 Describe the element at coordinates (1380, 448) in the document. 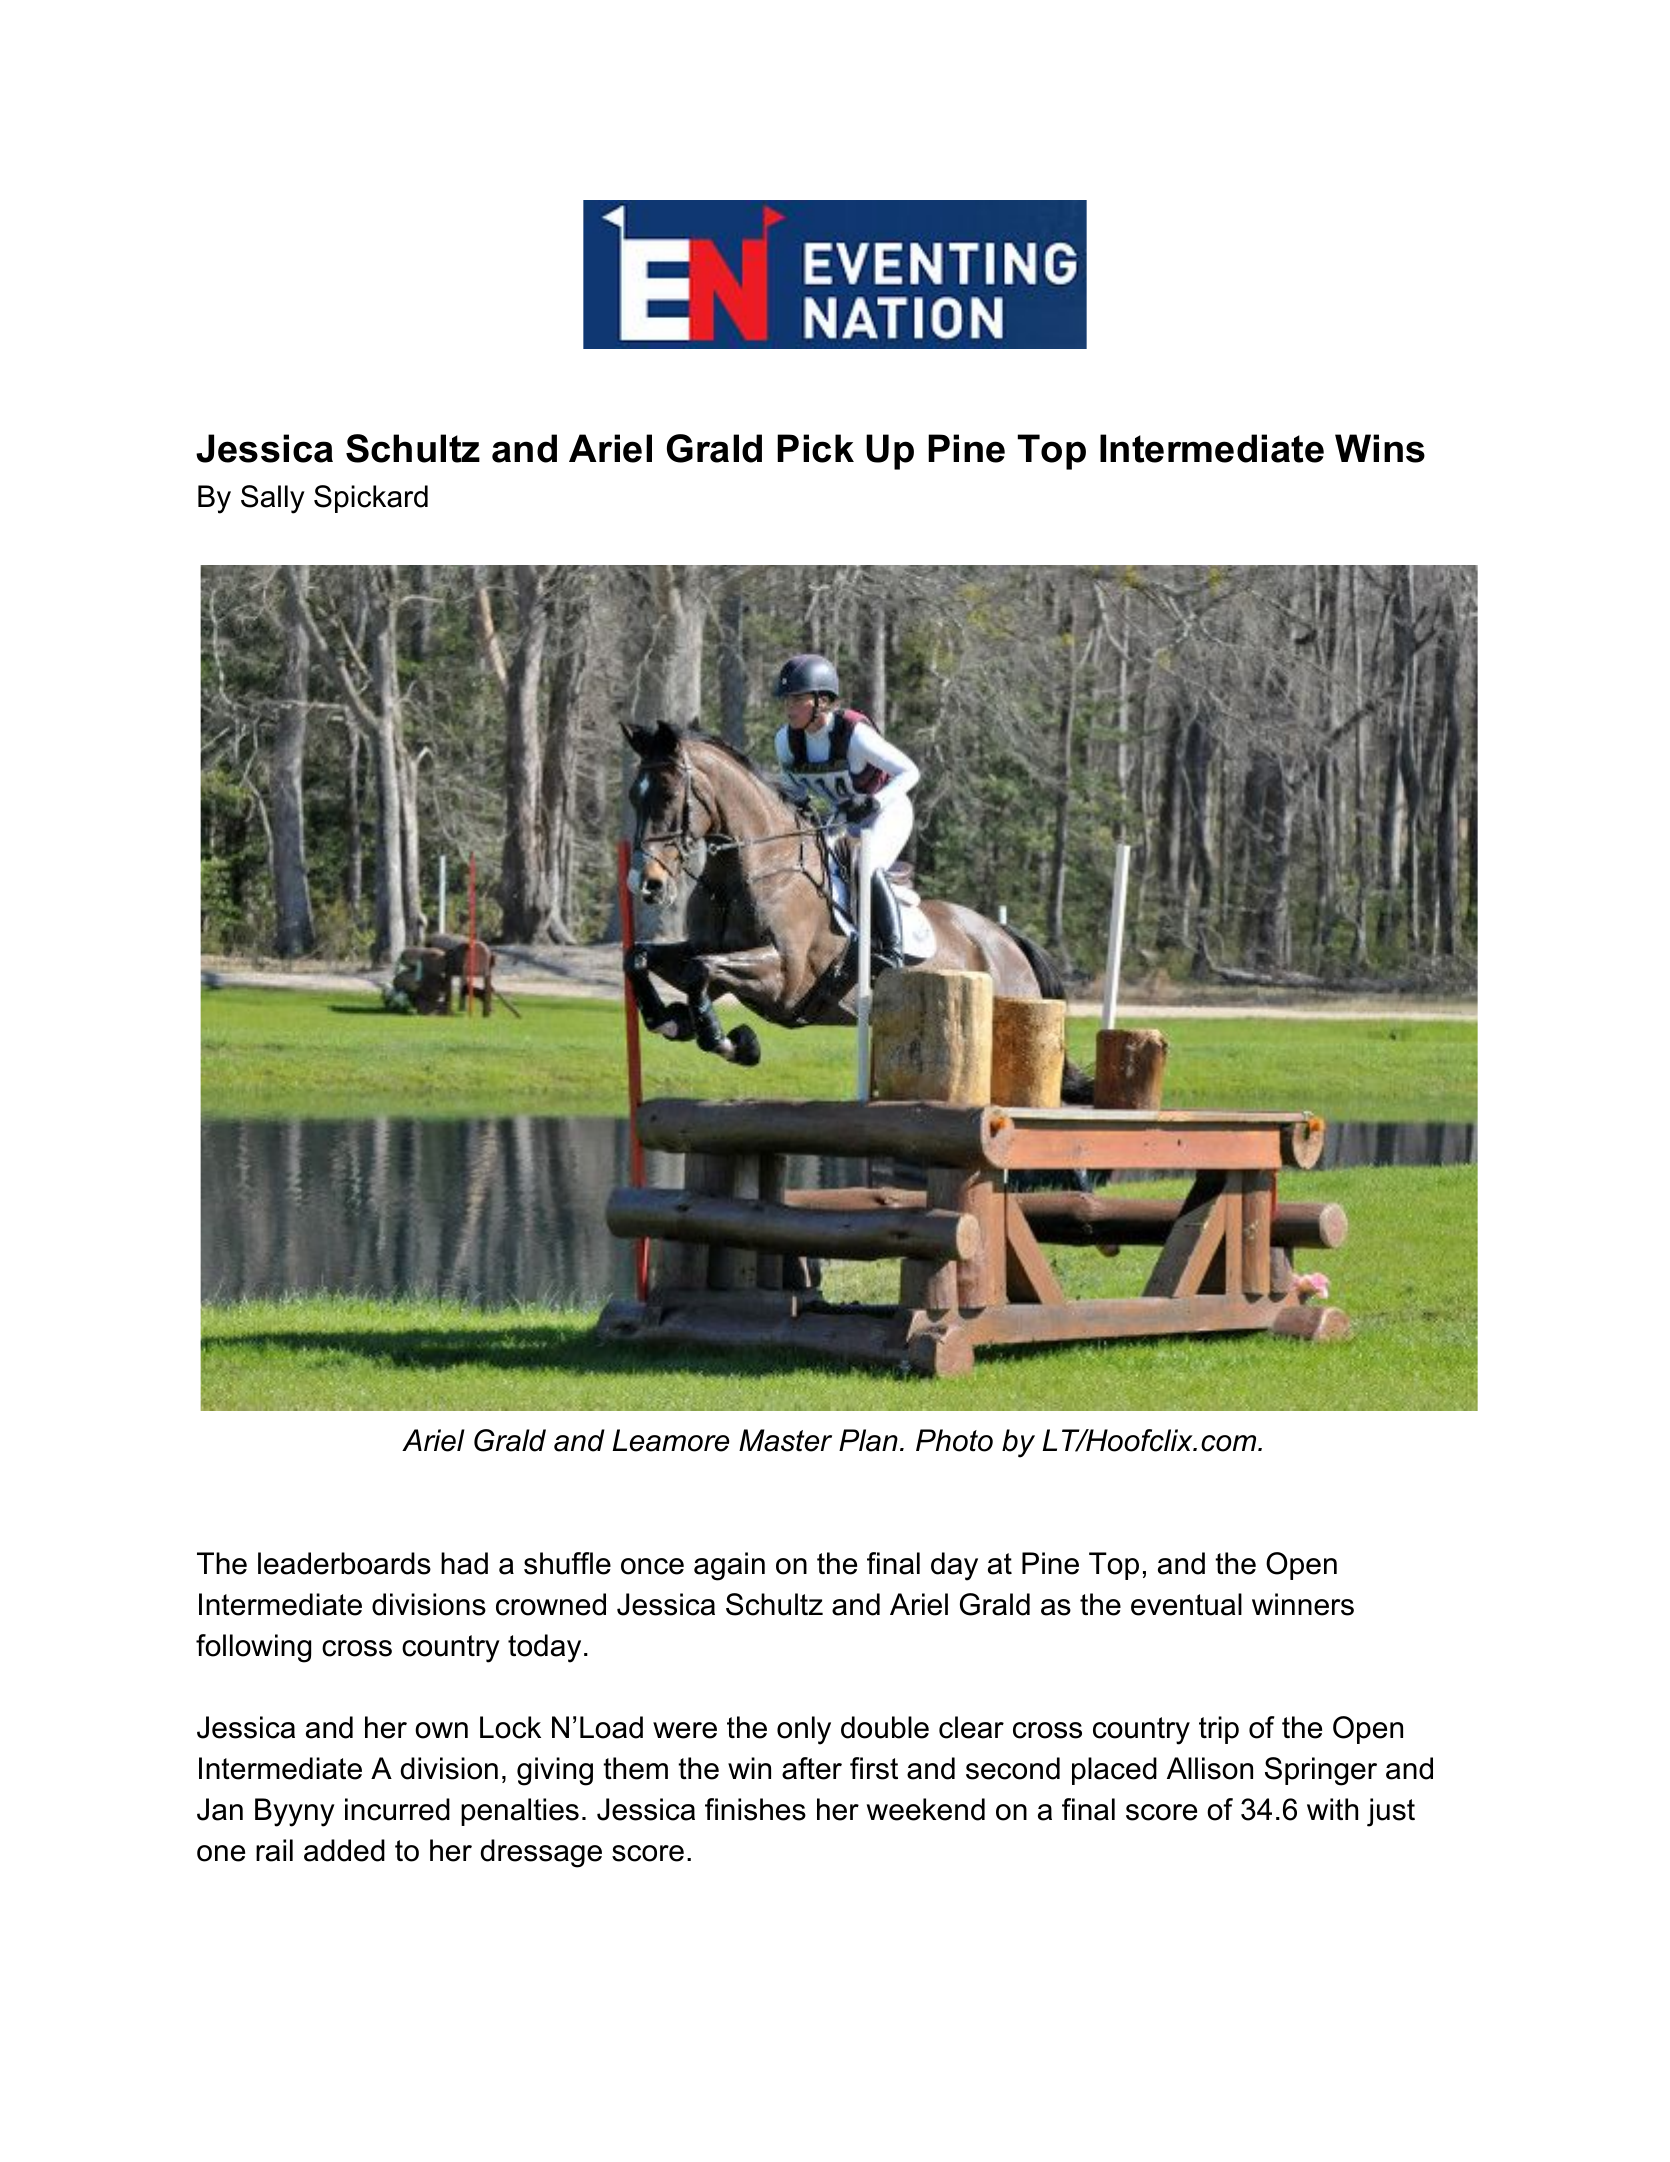

I see `Wins` at that location.
